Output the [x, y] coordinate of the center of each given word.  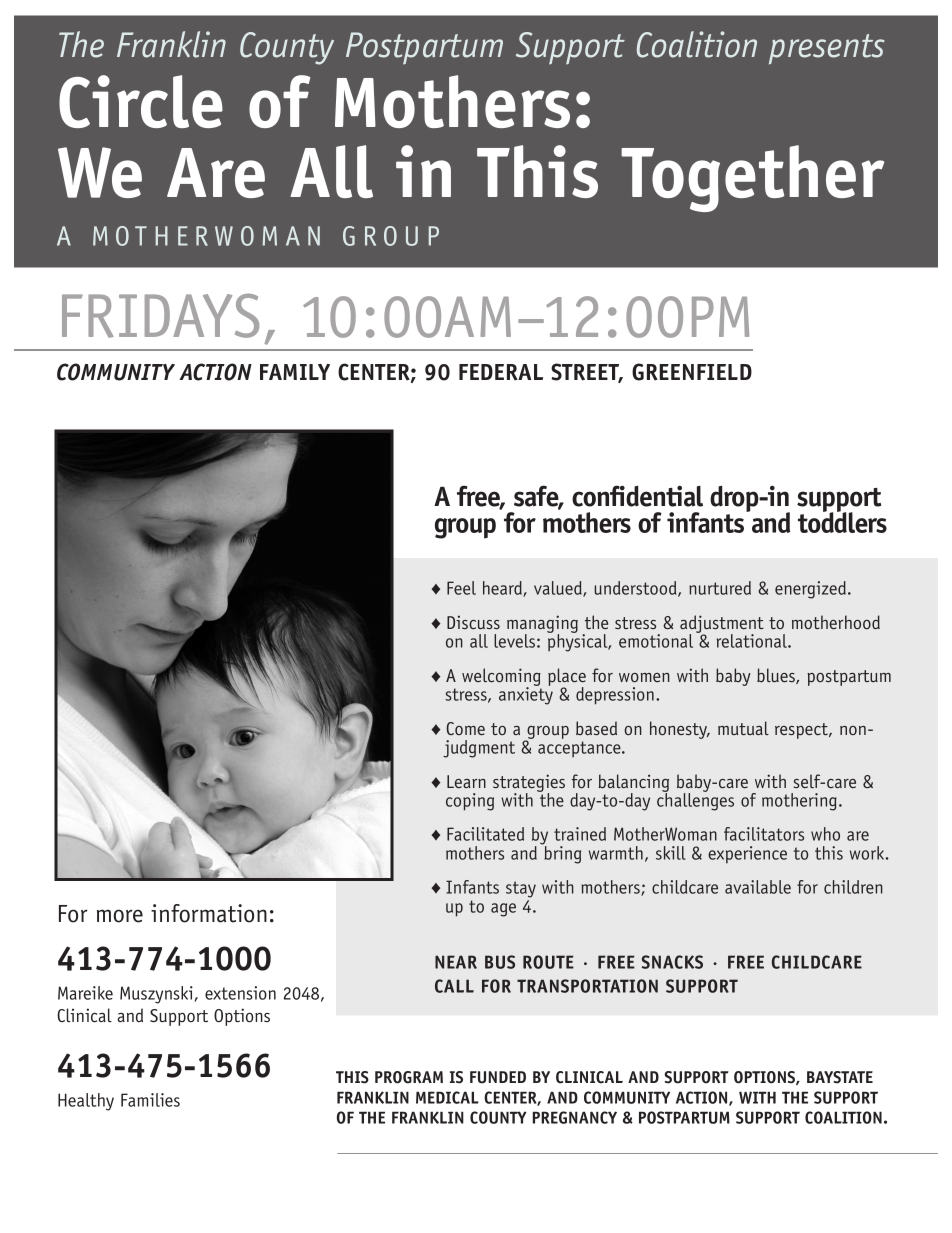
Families [150, 1100]
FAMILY [295, 372]
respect [802, 731]
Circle [141, 101]
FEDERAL [501, 372]
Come [465, 728]
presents [827, 49]
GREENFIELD [692, 372]
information [209, 913]
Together [752, 178]
